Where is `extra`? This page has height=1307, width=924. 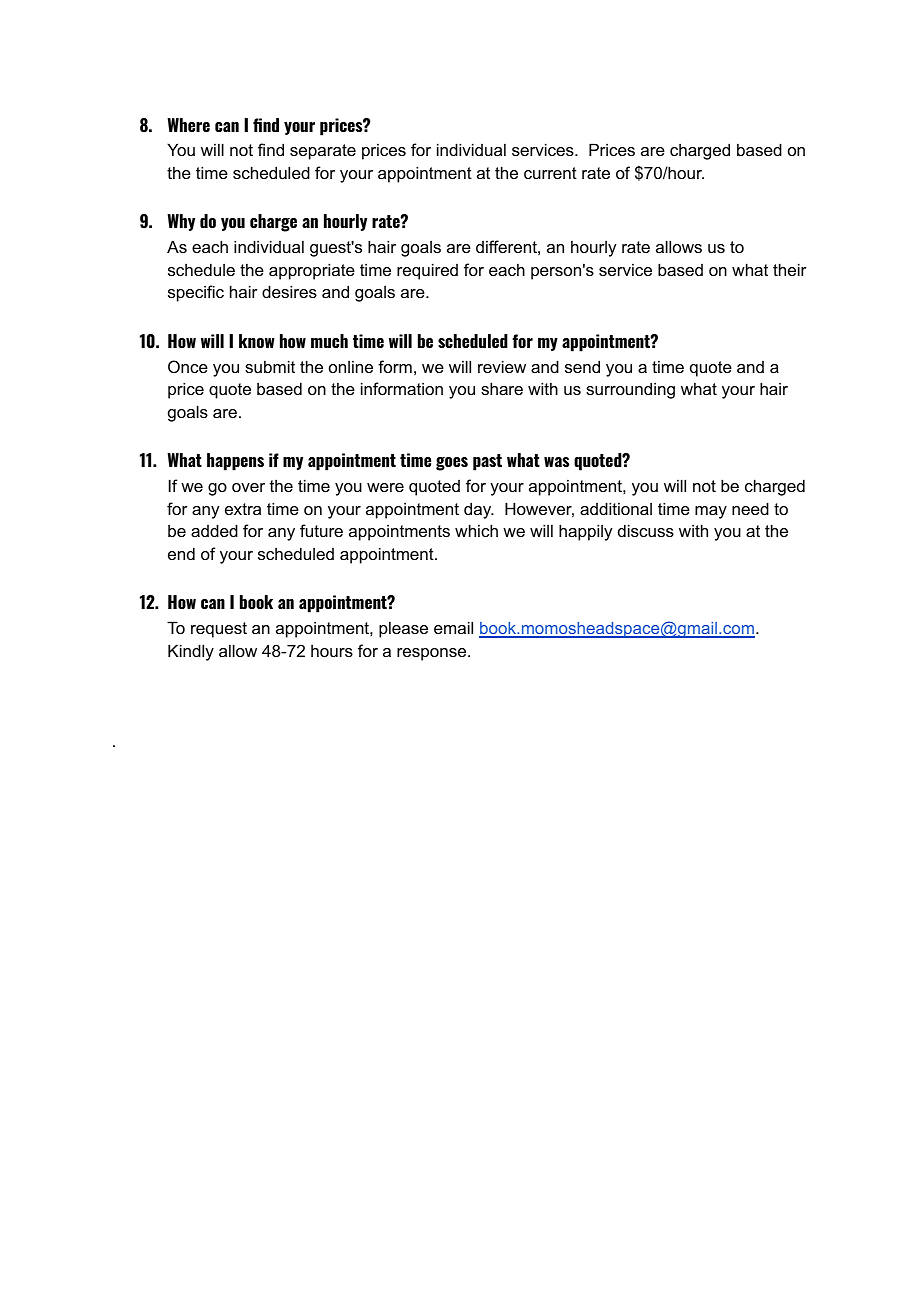 extra is located at coordinates (243, 509).
